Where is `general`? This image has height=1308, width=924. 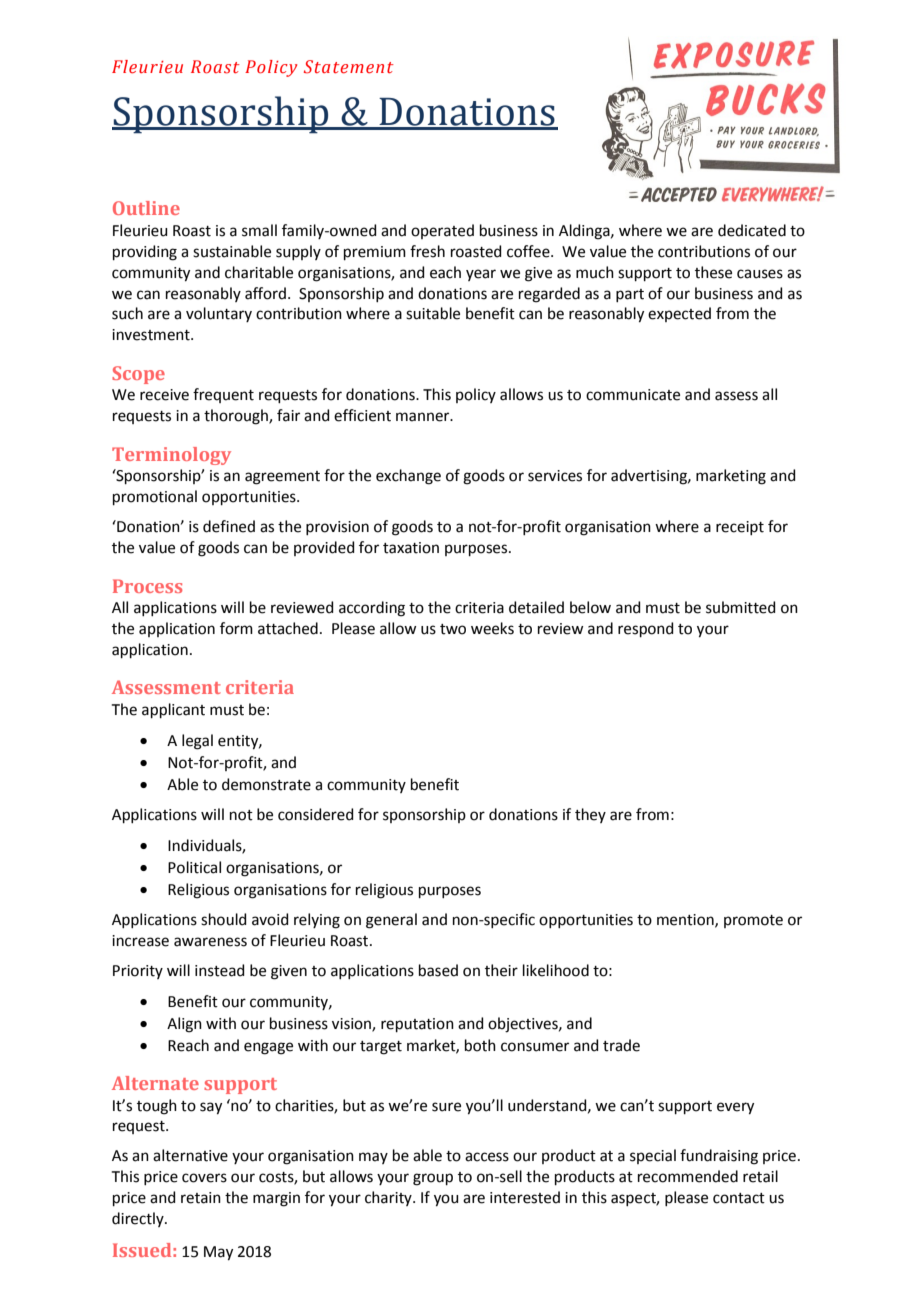 general is located at coordinates (391, 921).
